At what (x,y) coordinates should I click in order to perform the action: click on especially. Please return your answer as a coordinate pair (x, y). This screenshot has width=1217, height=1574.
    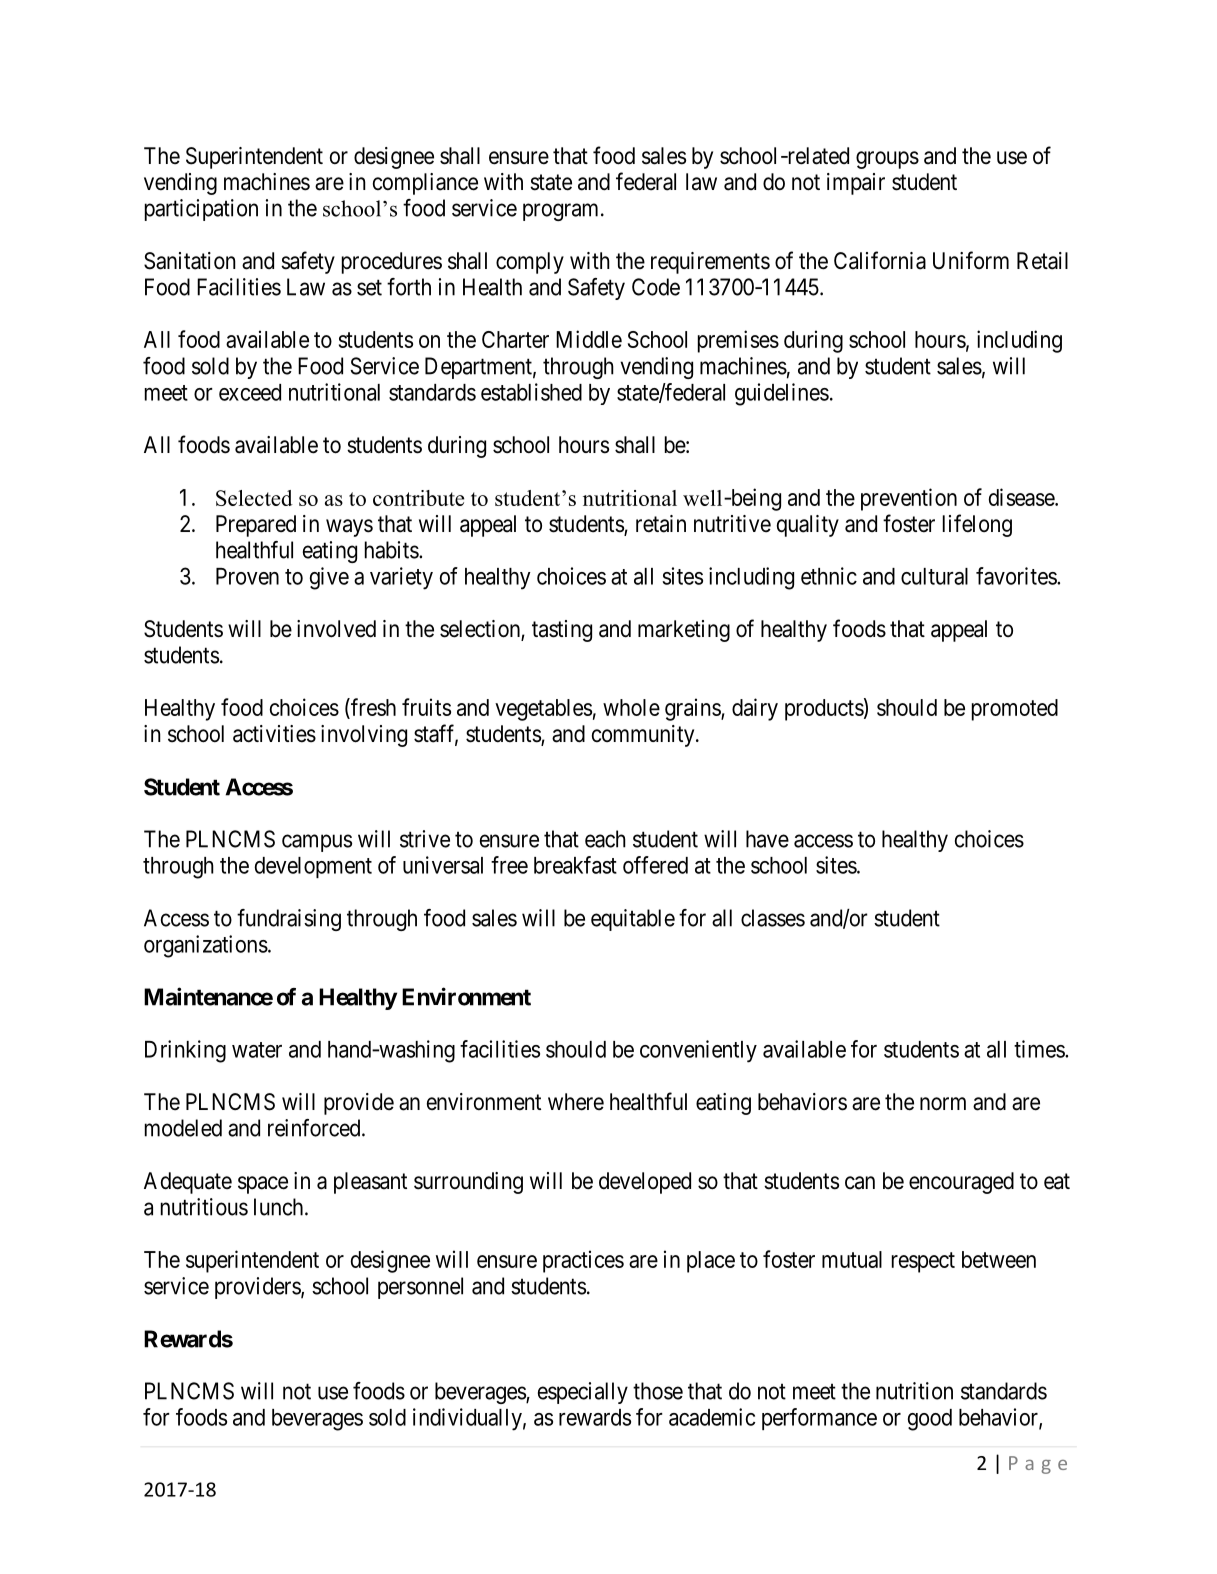
    Looking at the image, I should click on (583, 1393).
